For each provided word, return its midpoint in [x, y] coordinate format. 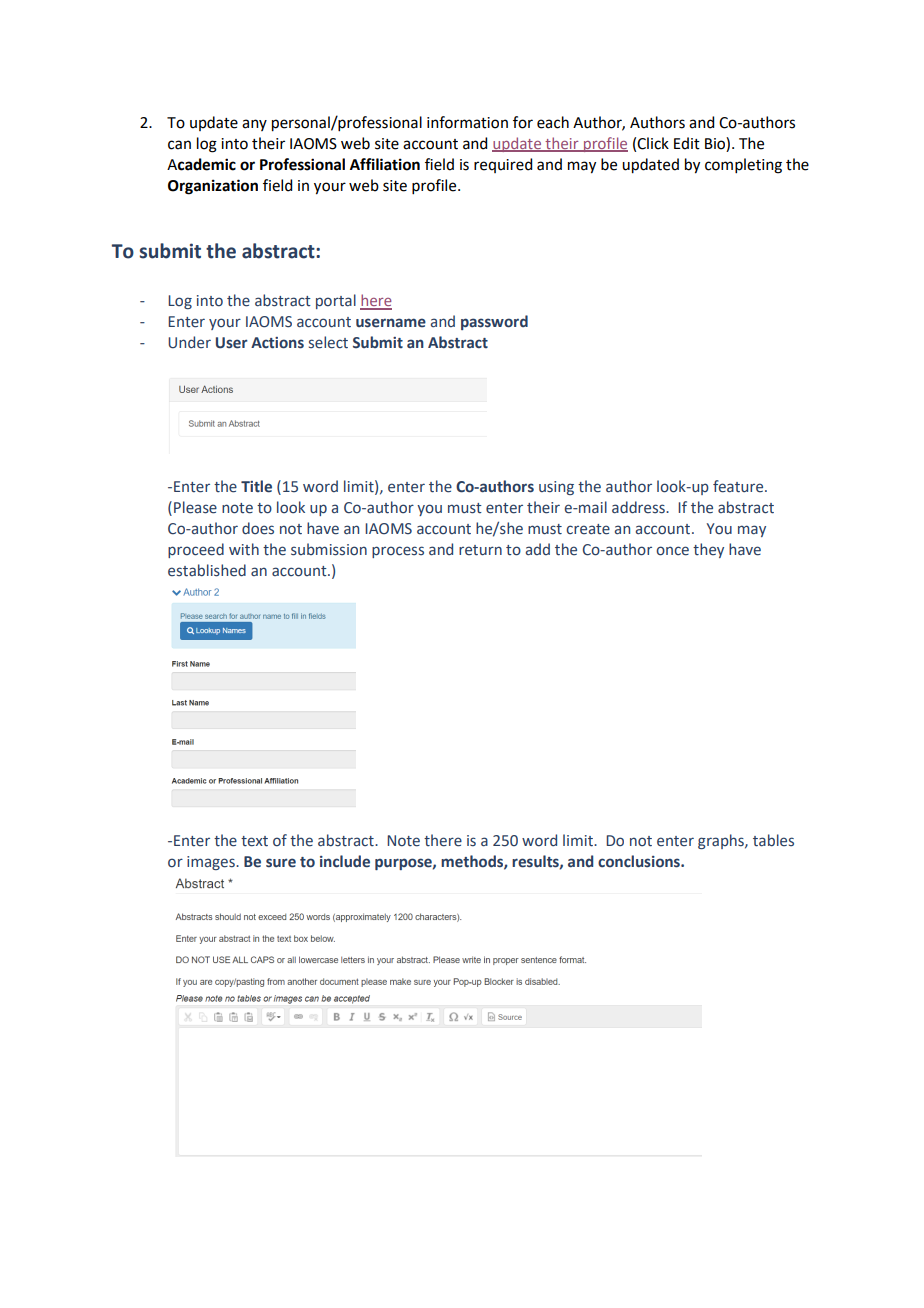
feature [739, 486]
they [708, 550]
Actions [277, 343]
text [254, 841]
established [207, 570]
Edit [687, 143]
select [328, 342]
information [467, 122]
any [254, 125]
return [480, 550]
